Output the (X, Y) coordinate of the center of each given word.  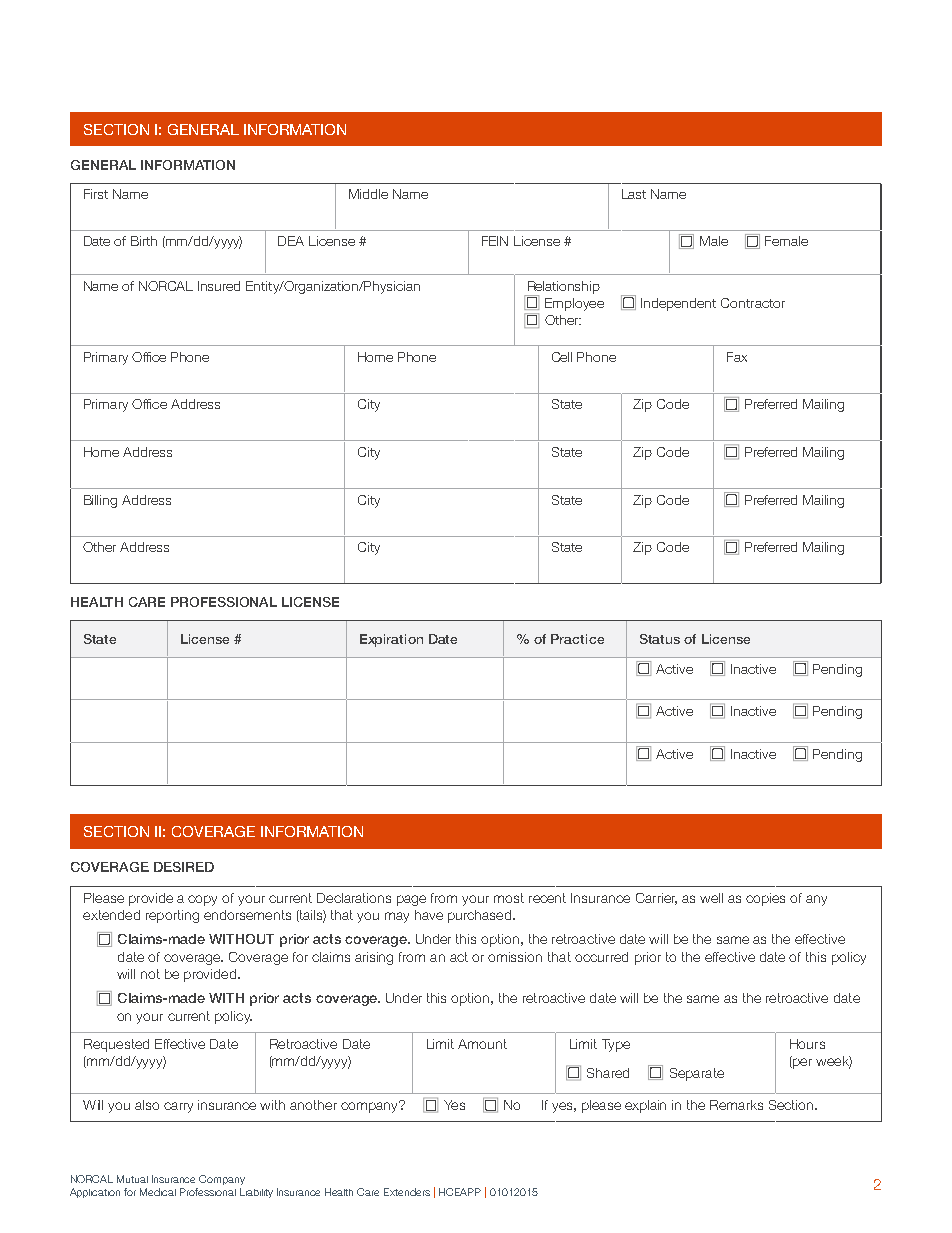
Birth (144, 241)
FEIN (495, 241)
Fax (737, 357)
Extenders (407, 1192)
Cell (562, 357)
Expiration (391, 640)
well (711, 898)
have (429, 915)
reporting (172, 916)
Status (660, 639)
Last (634, 194)
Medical (158, 1192)
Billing (100, 501)
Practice (577, 639)
